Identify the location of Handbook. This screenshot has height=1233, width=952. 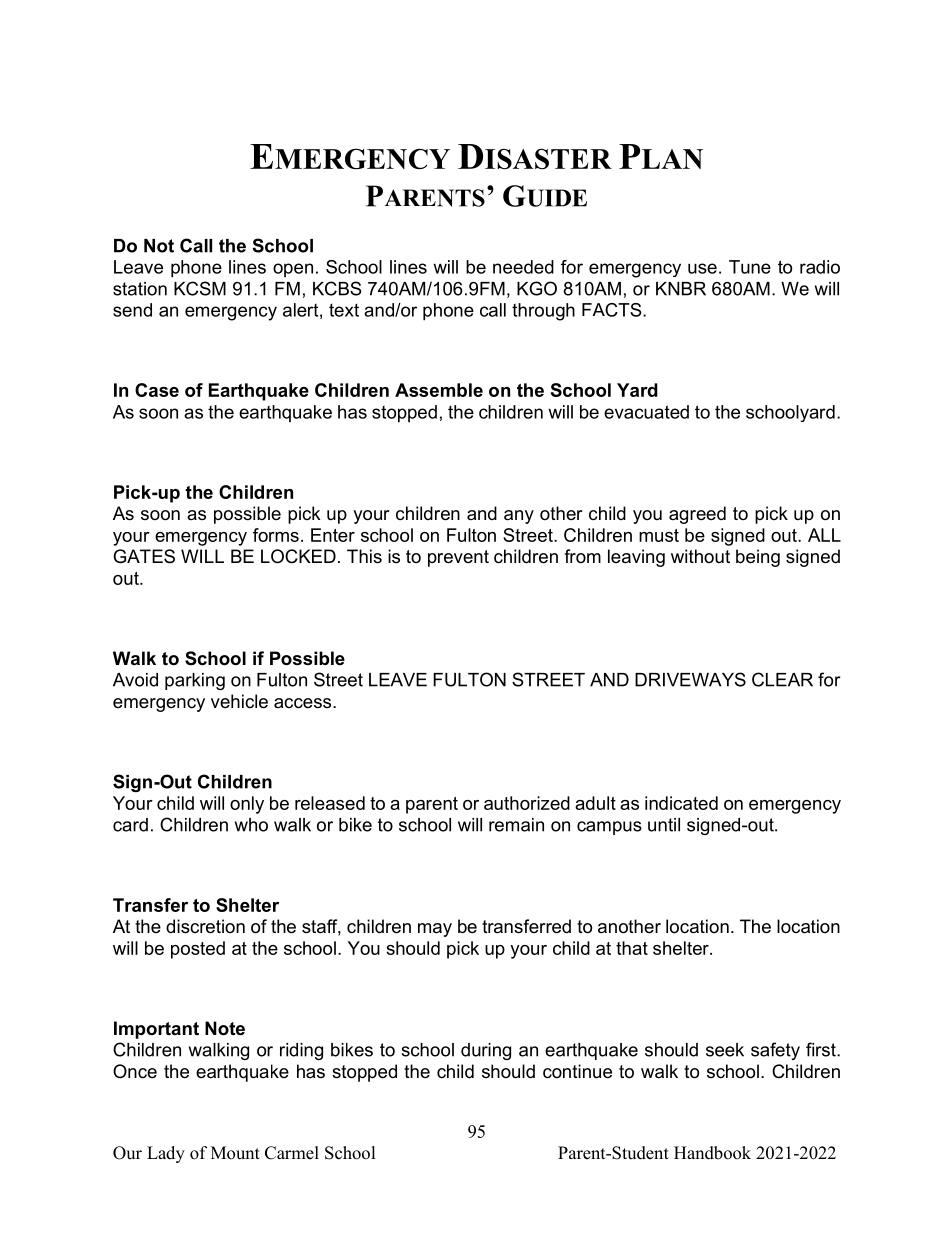
(712, 1153).
